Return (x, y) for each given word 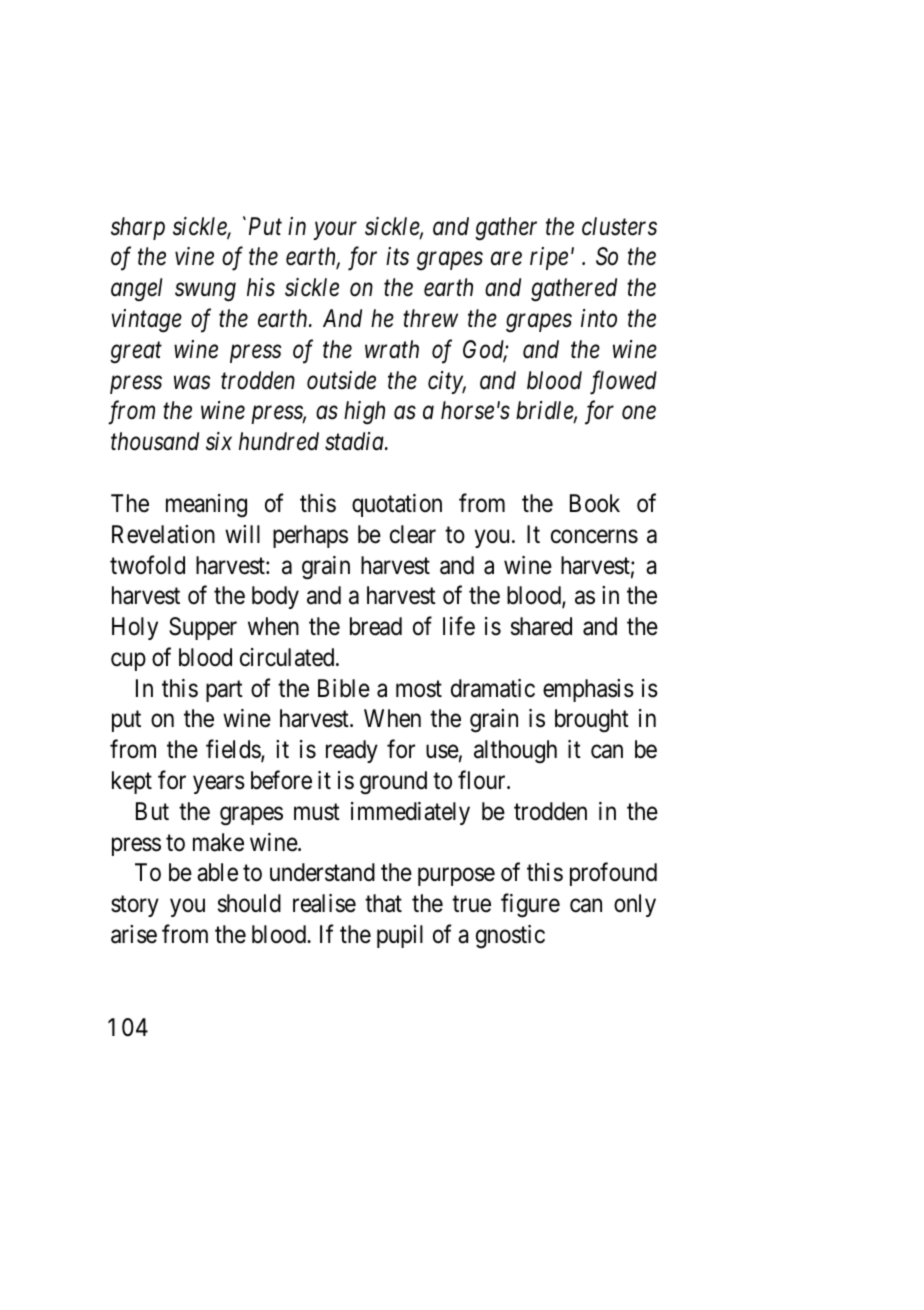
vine (194, 256)
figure (530, 906)
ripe (549, 258)
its (397, 256)
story (135, 906)
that (383, 903)
